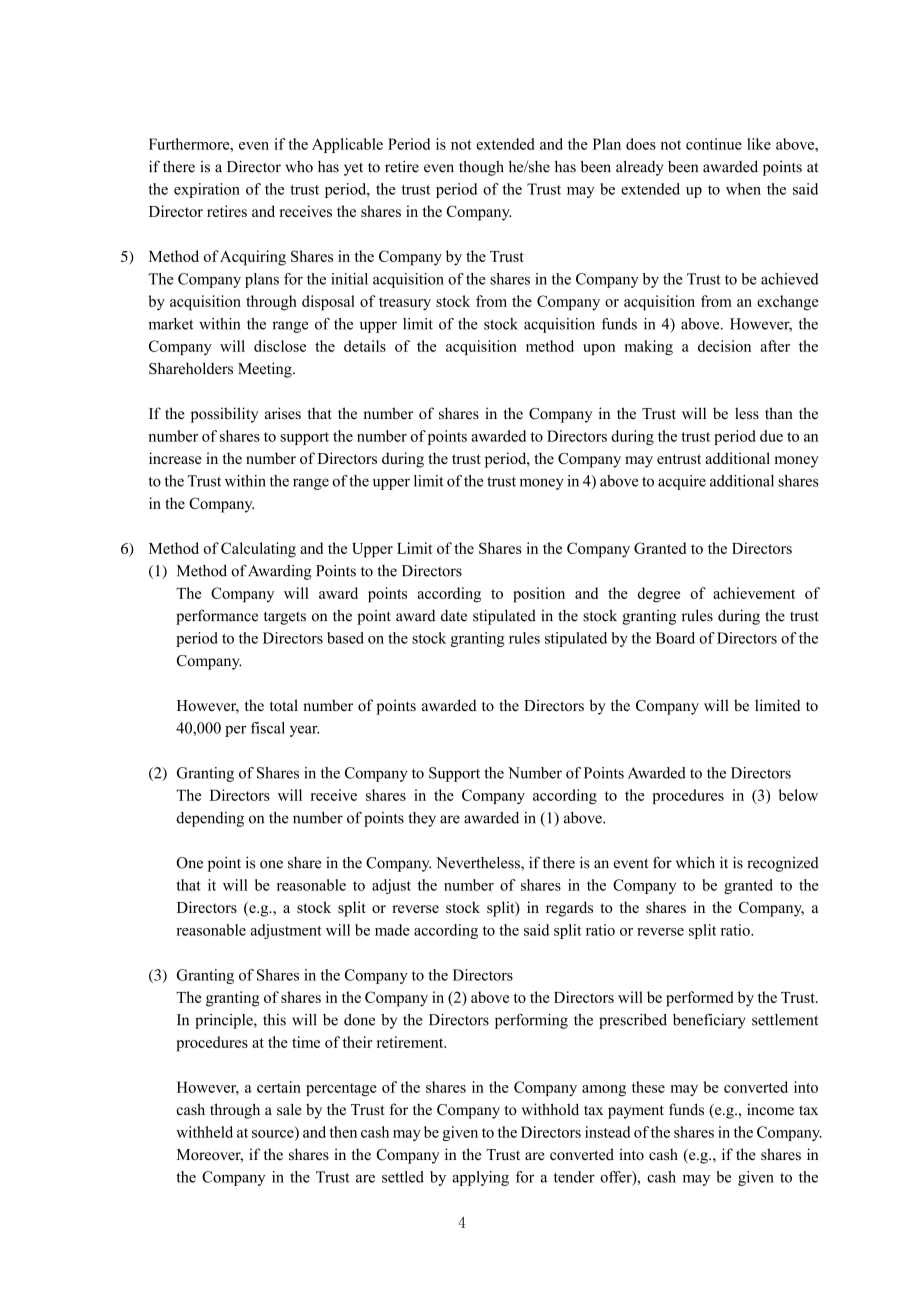 The height and width of the screenshot is (1308, 924). What do you see at coordinates (481, 168) in the screenshot?
I see `though` at bounding box center [481, 168].
